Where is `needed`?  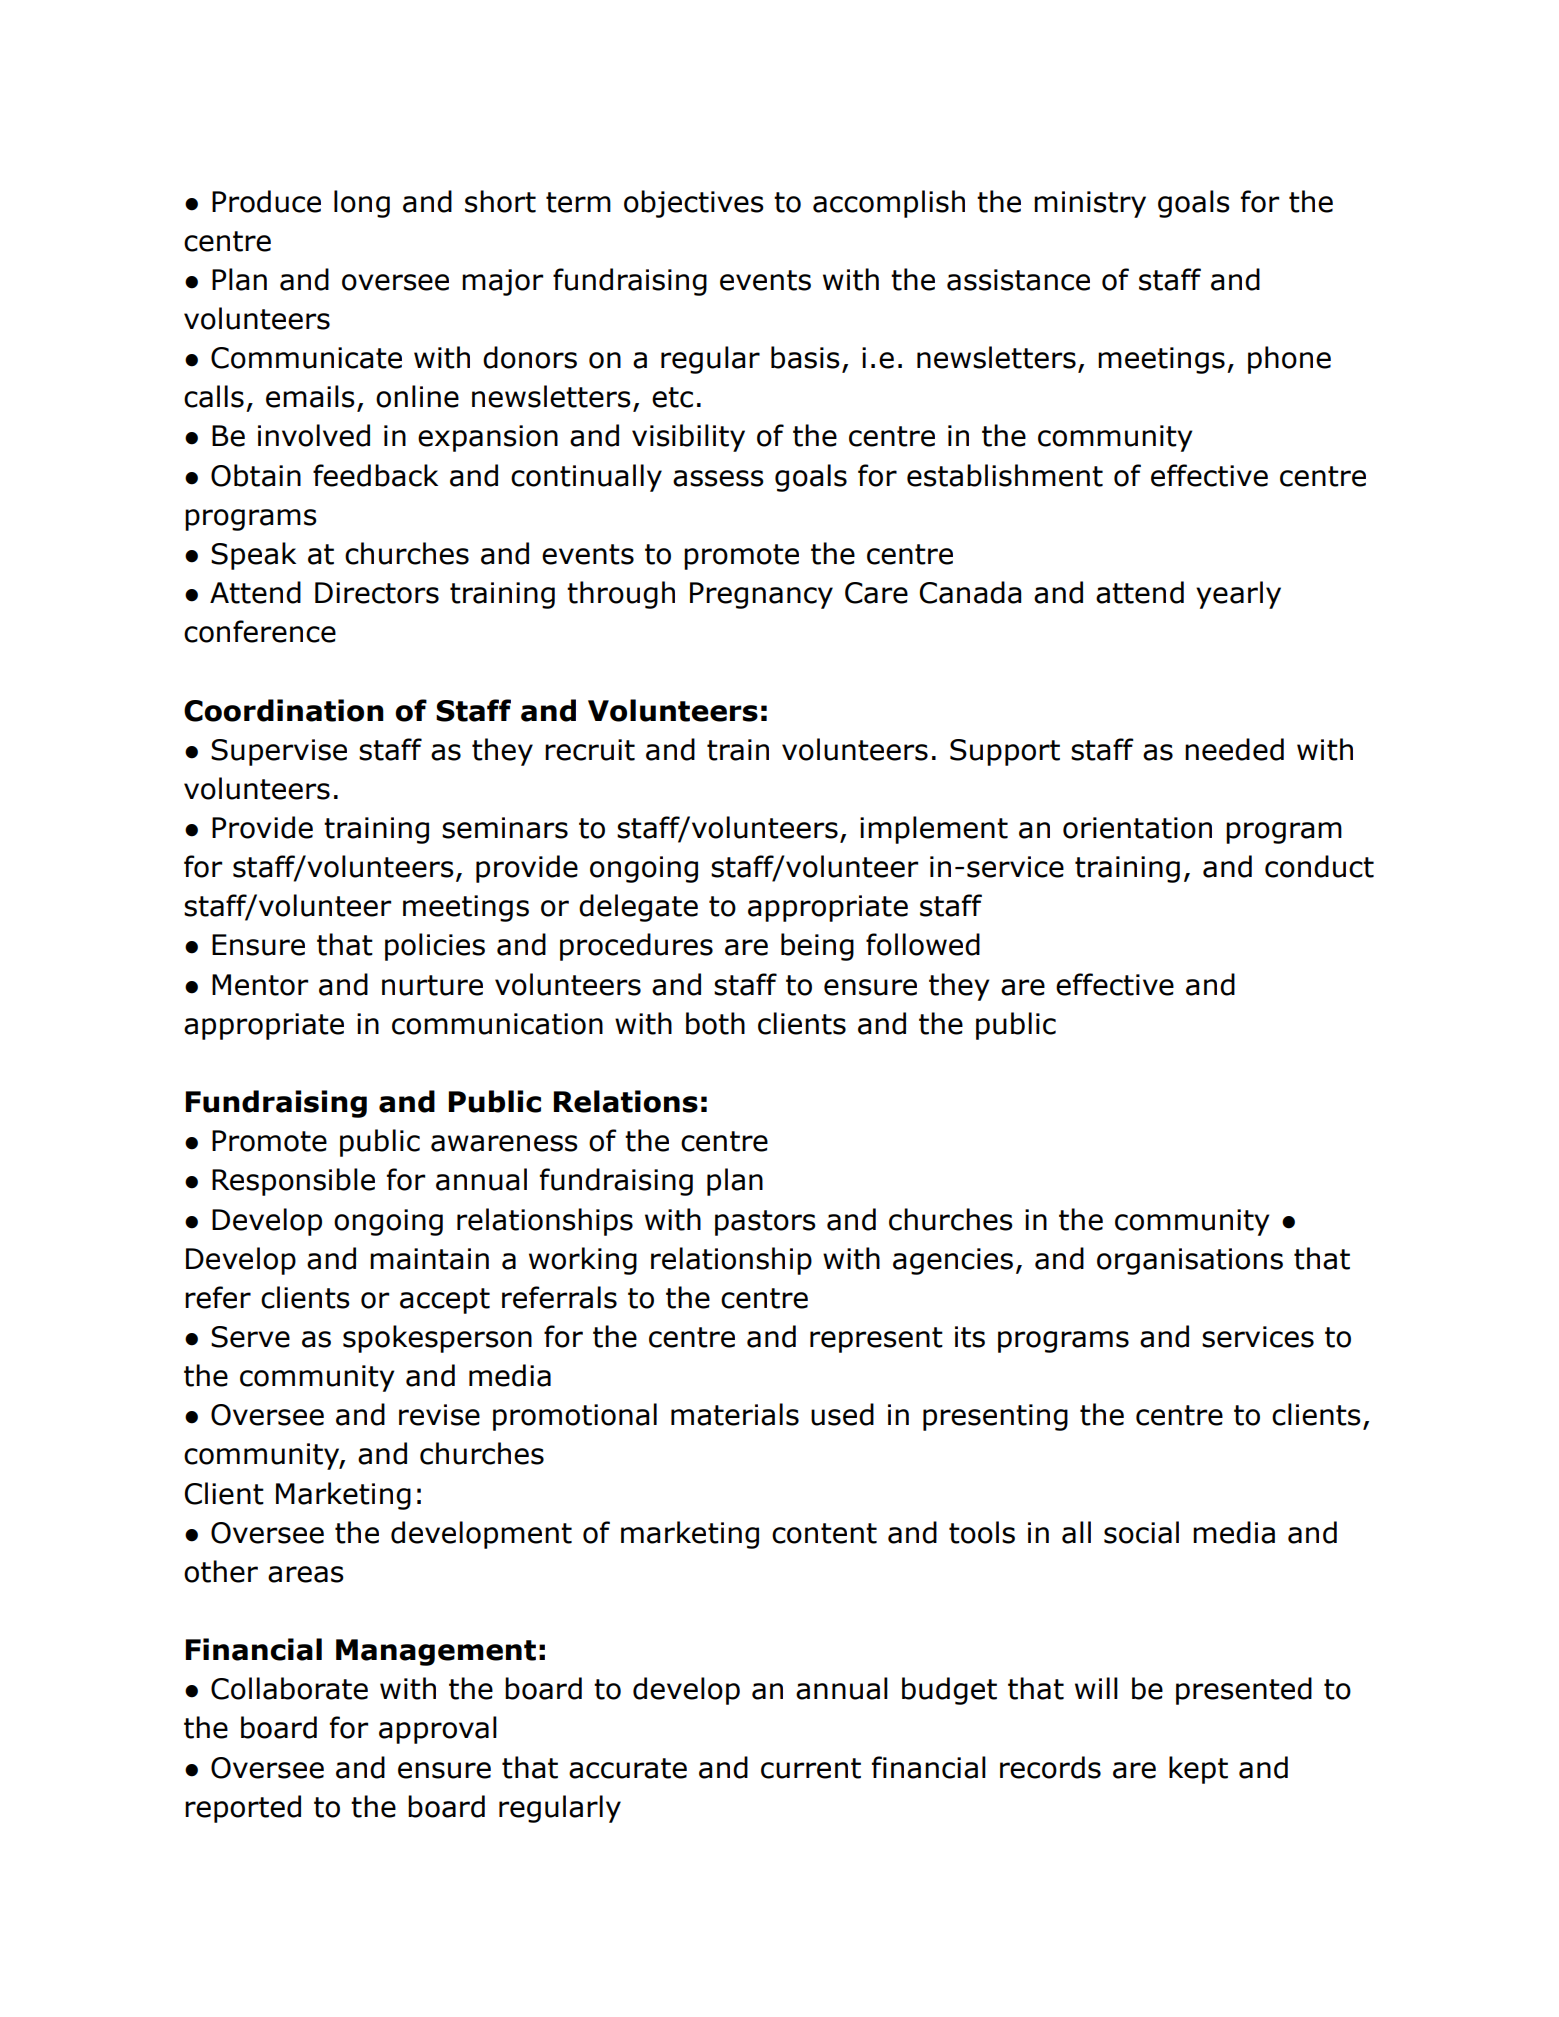 needed is located at coordinates (1234, 749).
